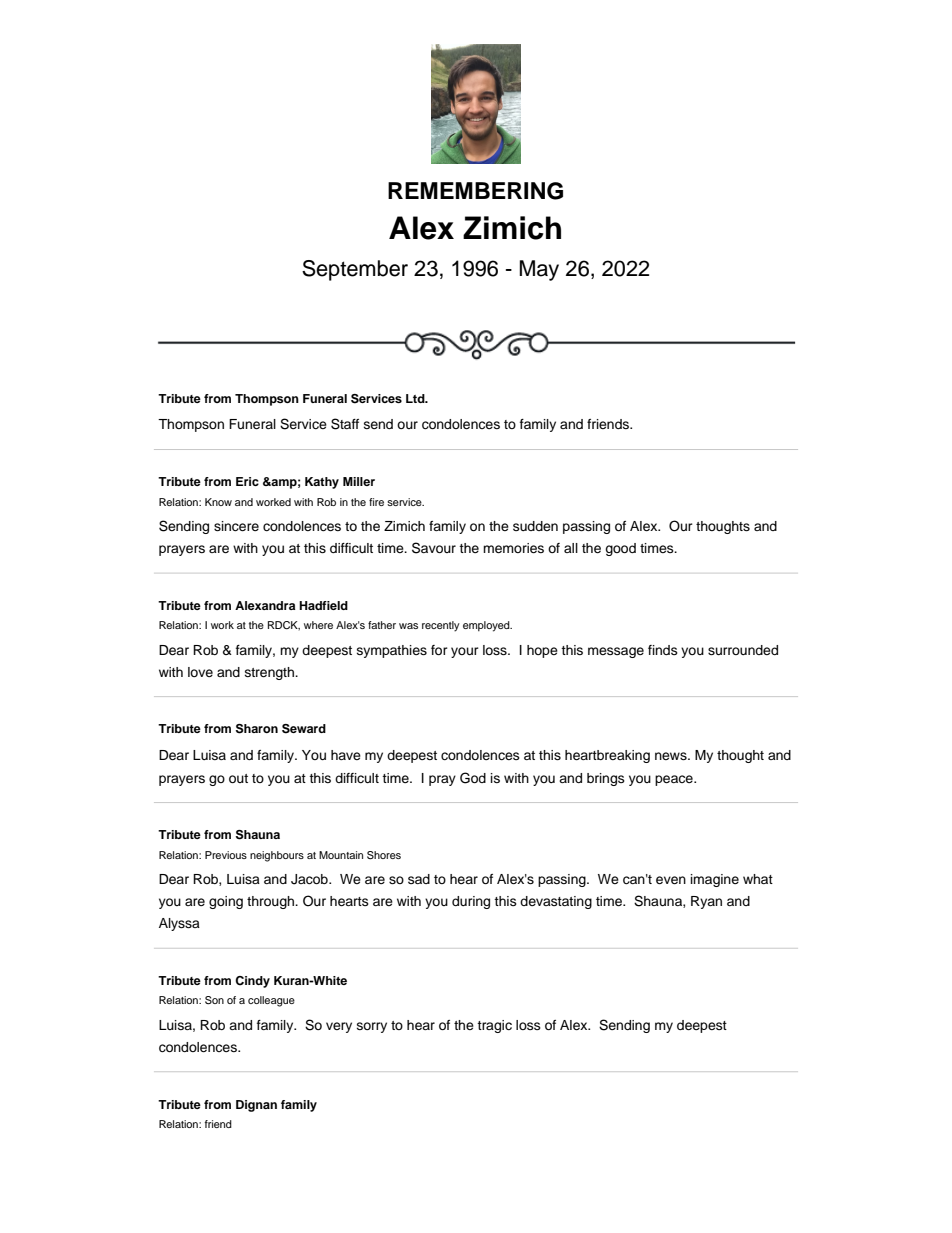 This screenshot has height=1233, width=952. What do you see at coordinates (270, 673) in the screenshot?
I see `strength` at bounding box center [270, 673].
